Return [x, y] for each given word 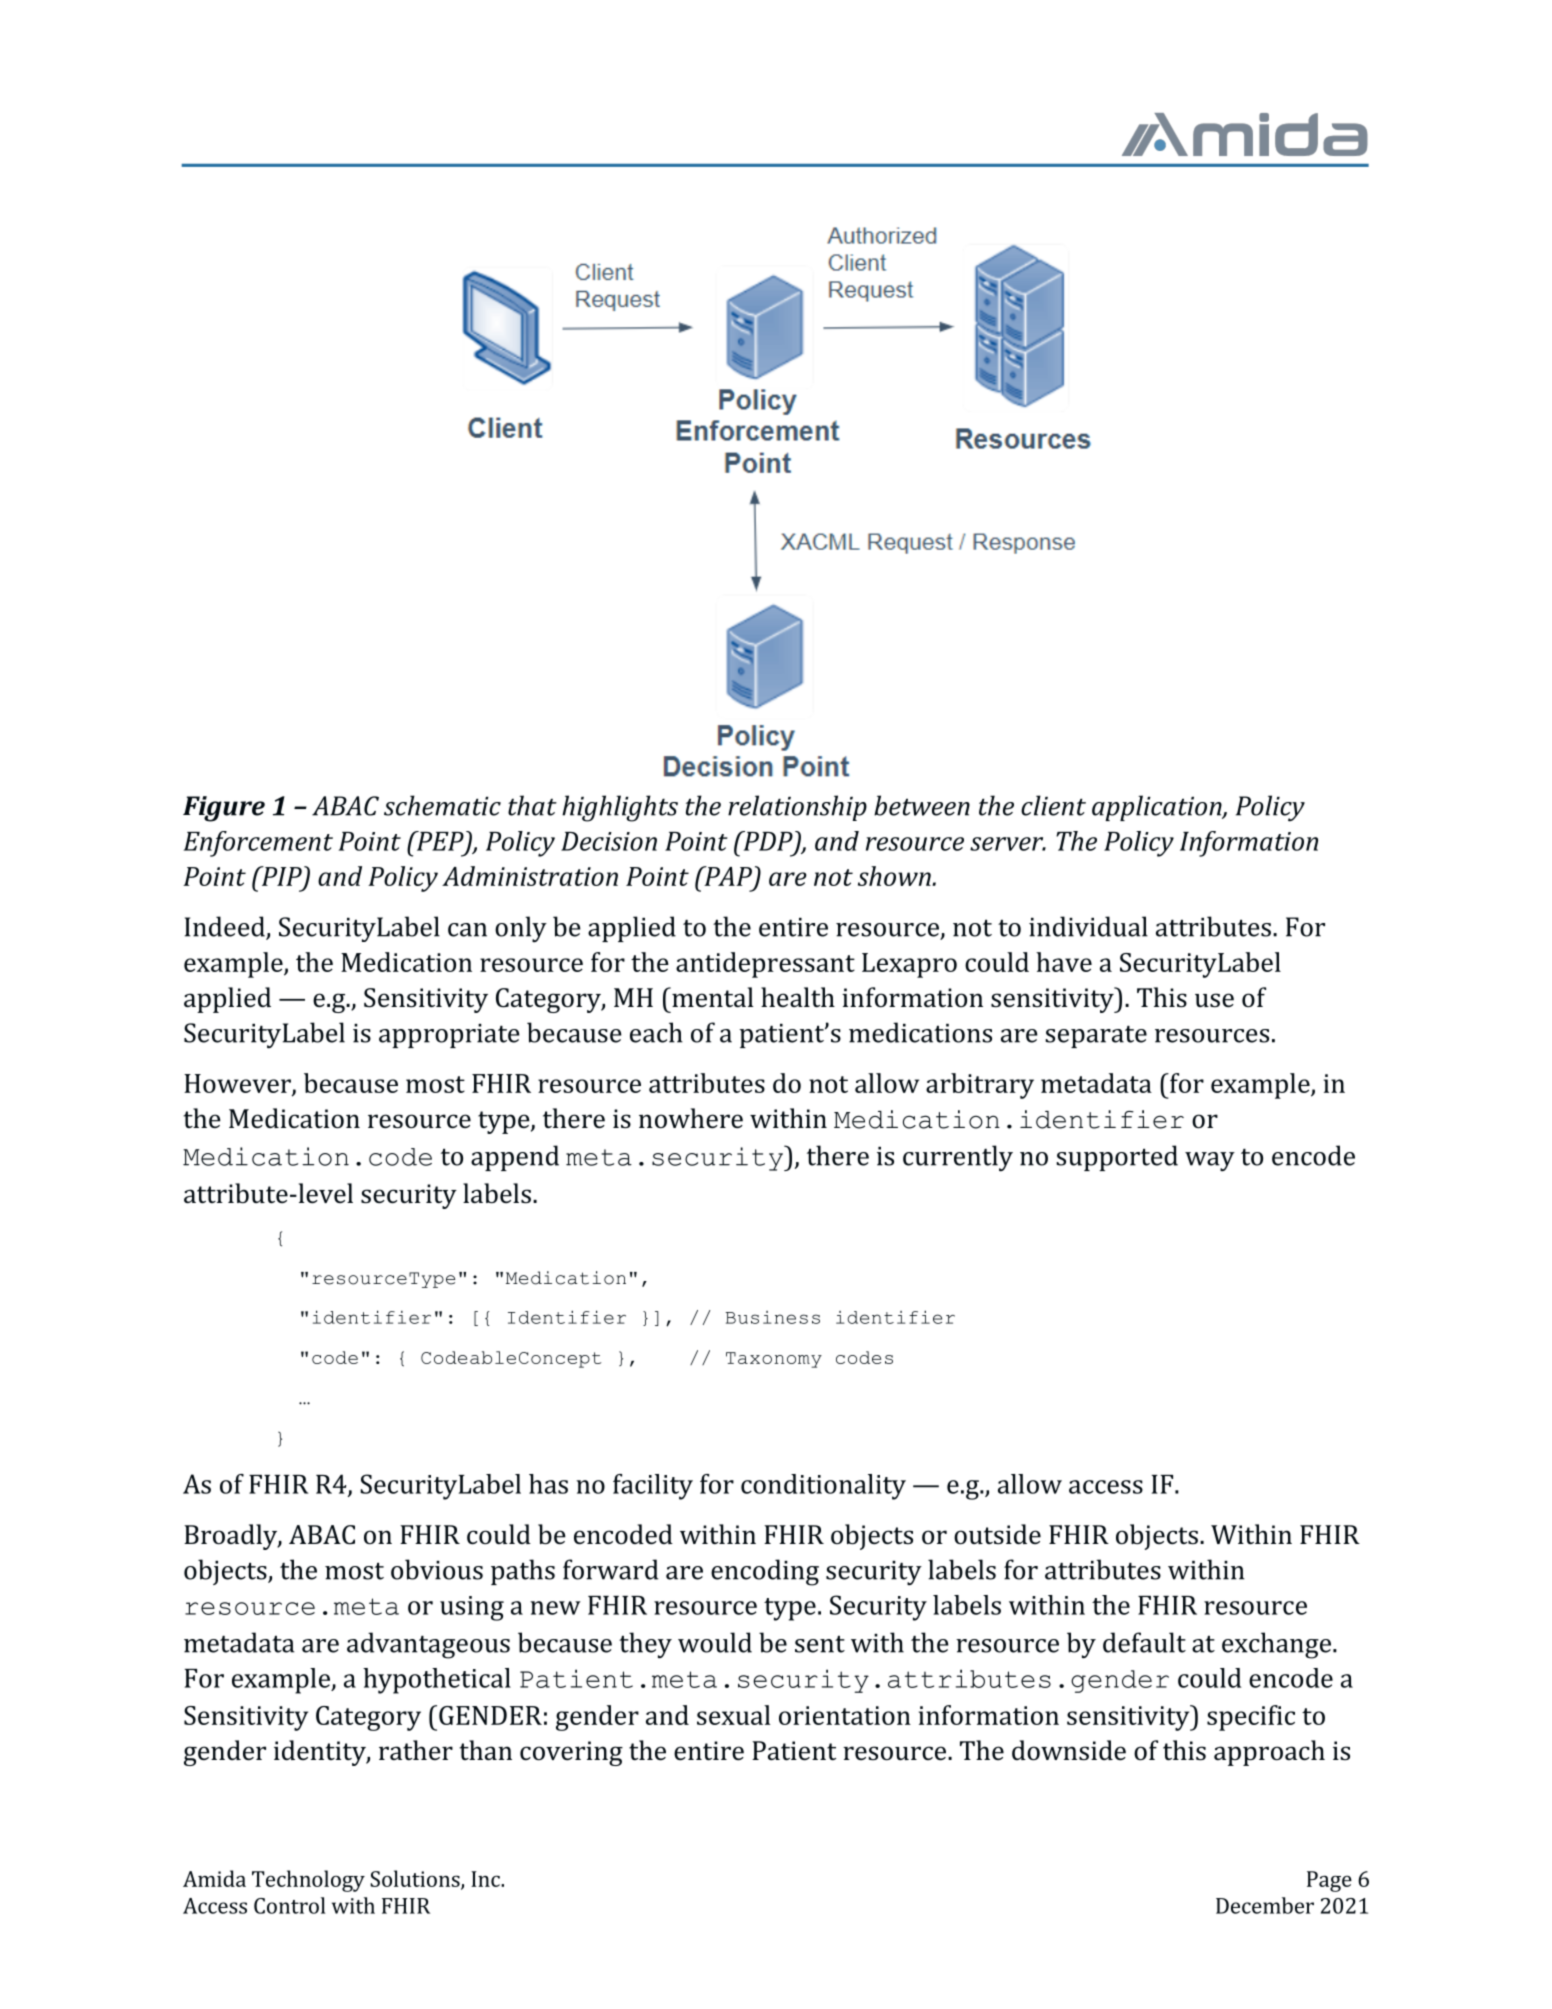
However [238, 1084]
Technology [308, 1881]
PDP [768, 842]
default [1144, 1642]
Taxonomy [774, 1360]
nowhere [691, 1118]
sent [820, 1644]
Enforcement [258, 844]
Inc [486, 1879]
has [548, 1484]
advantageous [428, 1645]
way [1210, 1162]
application [1158, 808]
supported [1117, 1158]
